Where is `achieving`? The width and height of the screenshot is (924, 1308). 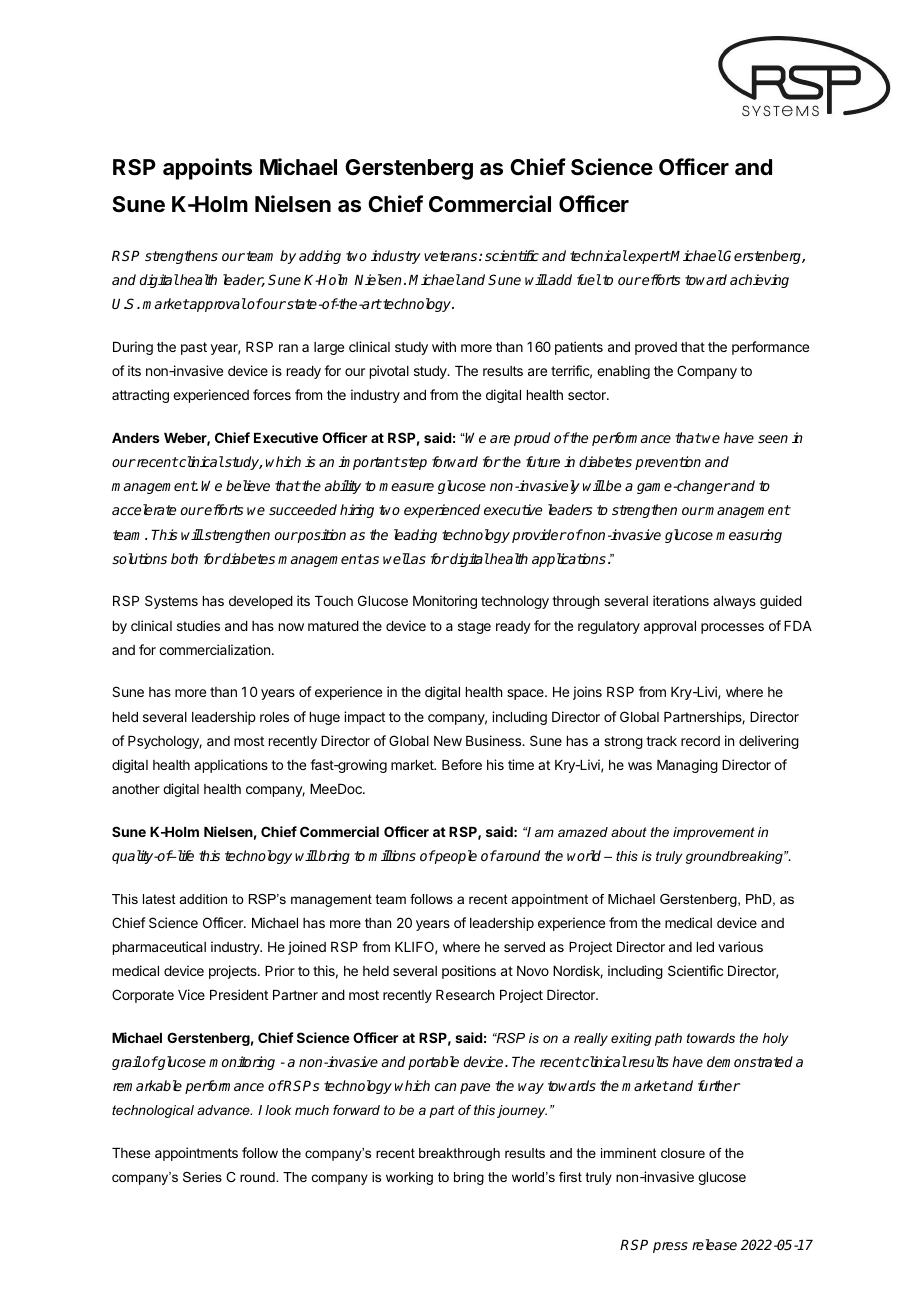 achieving is located at coordinates (759, 281).
